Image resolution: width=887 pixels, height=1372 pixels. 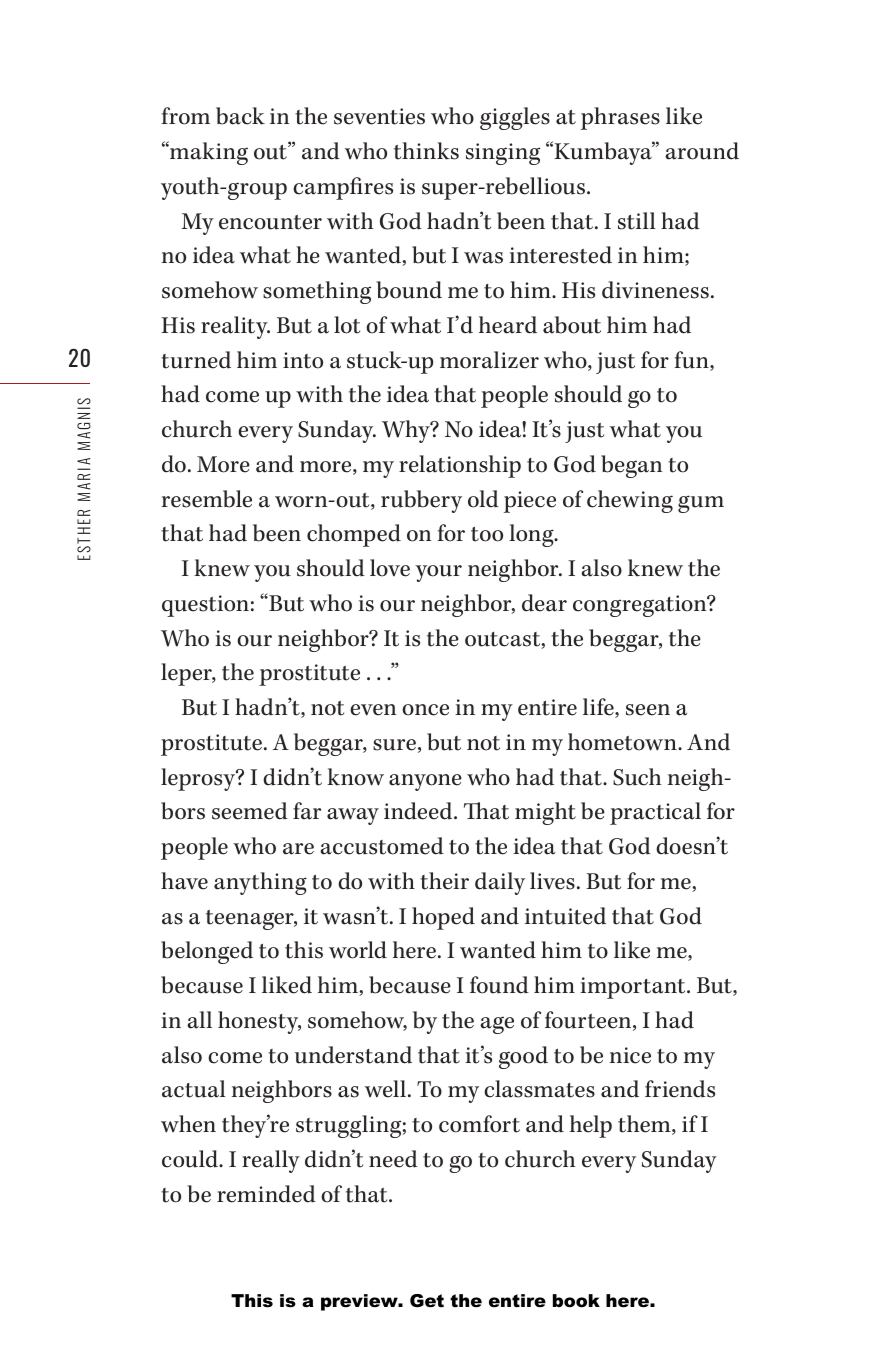 What do you see at coordinates (427, 1301) in the document?
I see `Get` at bounding box center [427, 1301].
